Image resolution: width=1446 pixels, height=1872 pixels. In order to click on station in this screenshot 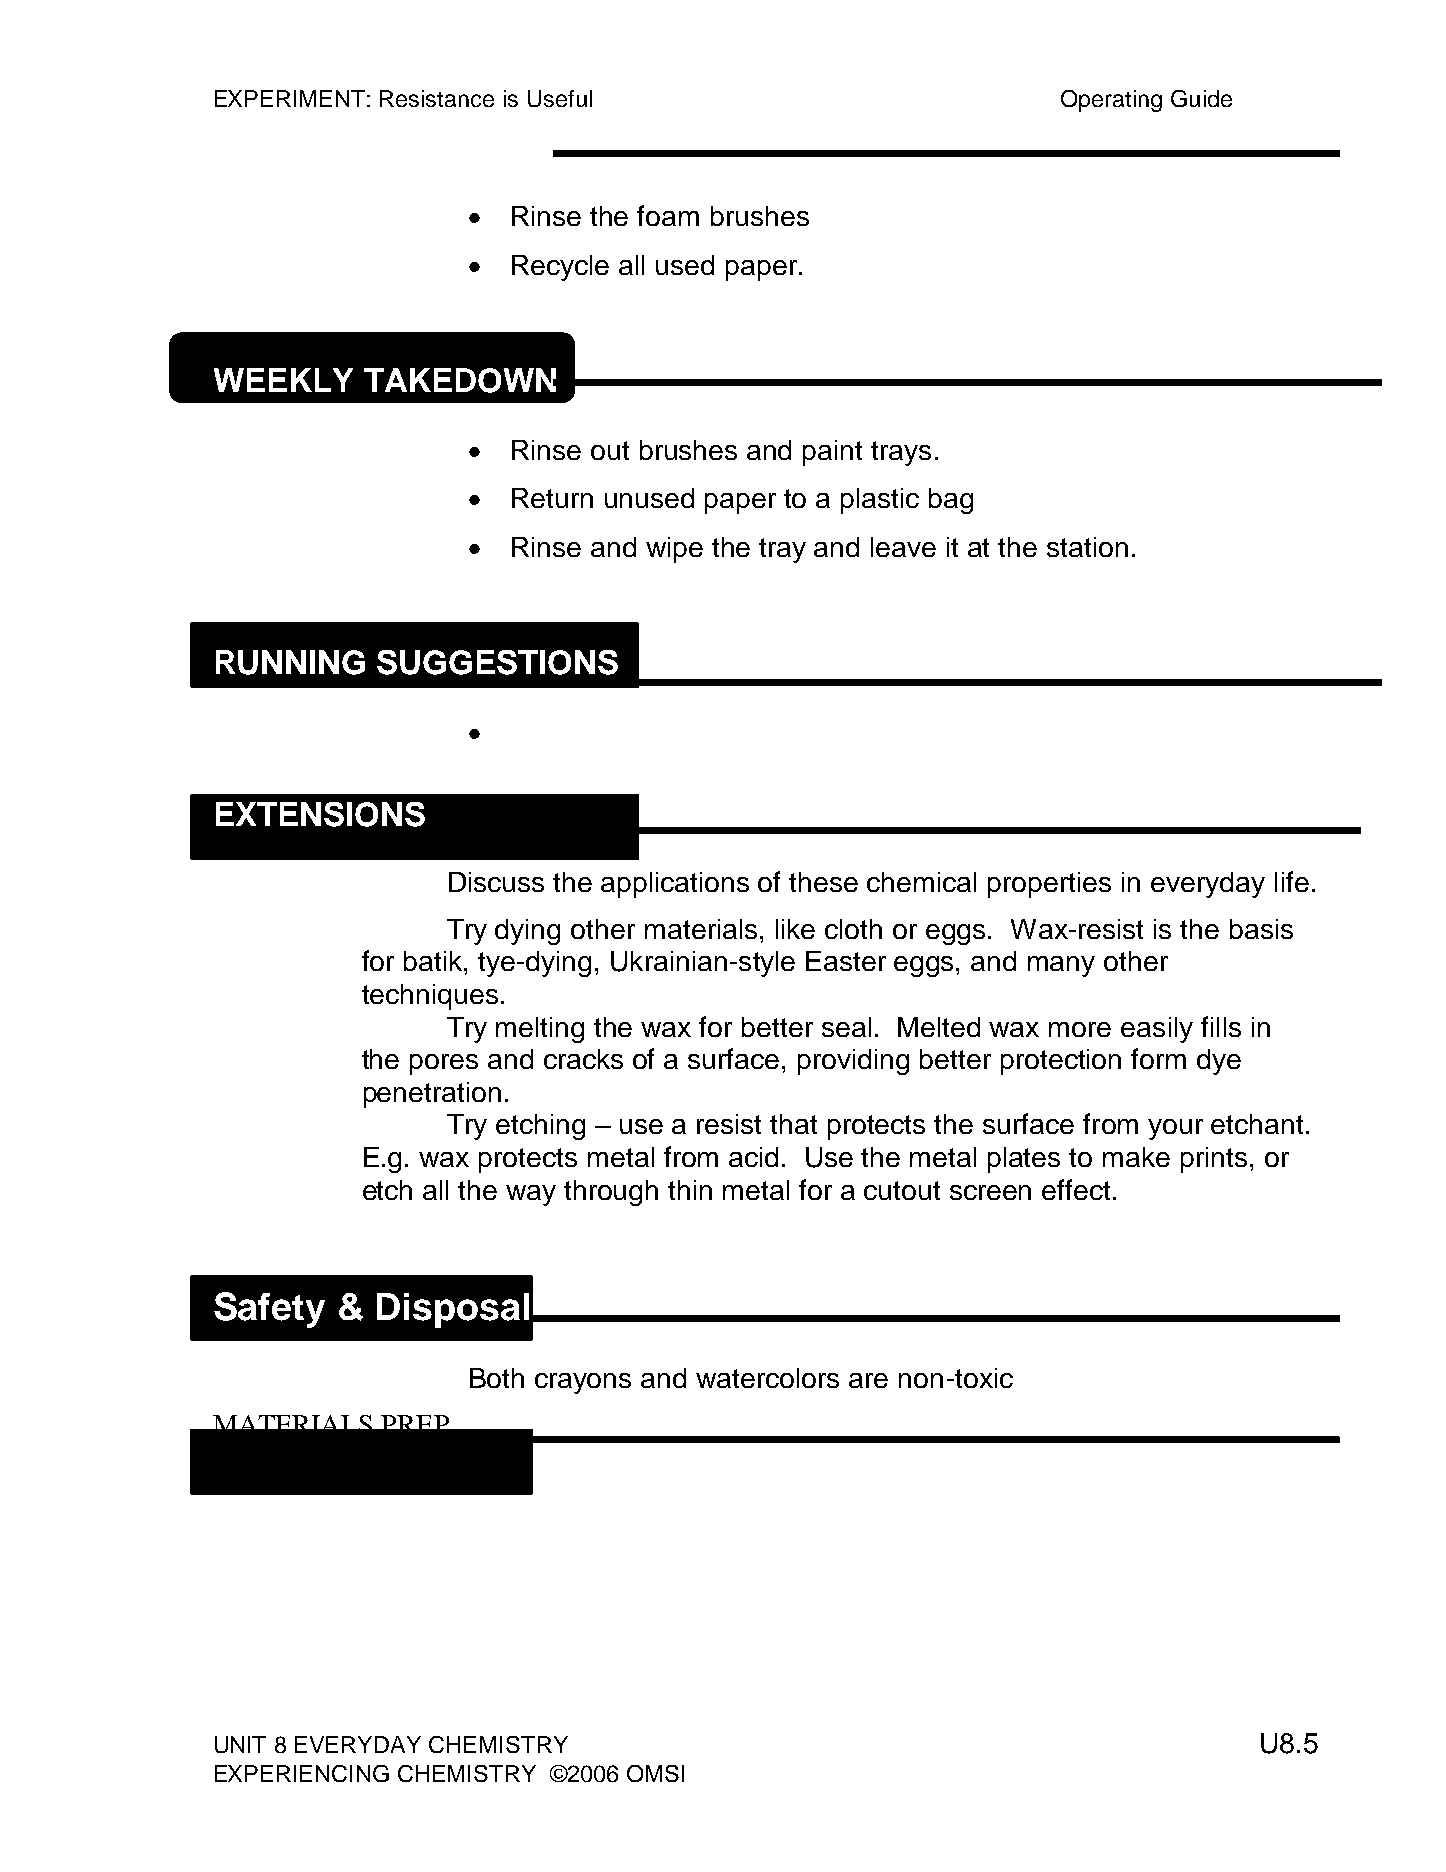, I will do `click(1087, 547)`.
